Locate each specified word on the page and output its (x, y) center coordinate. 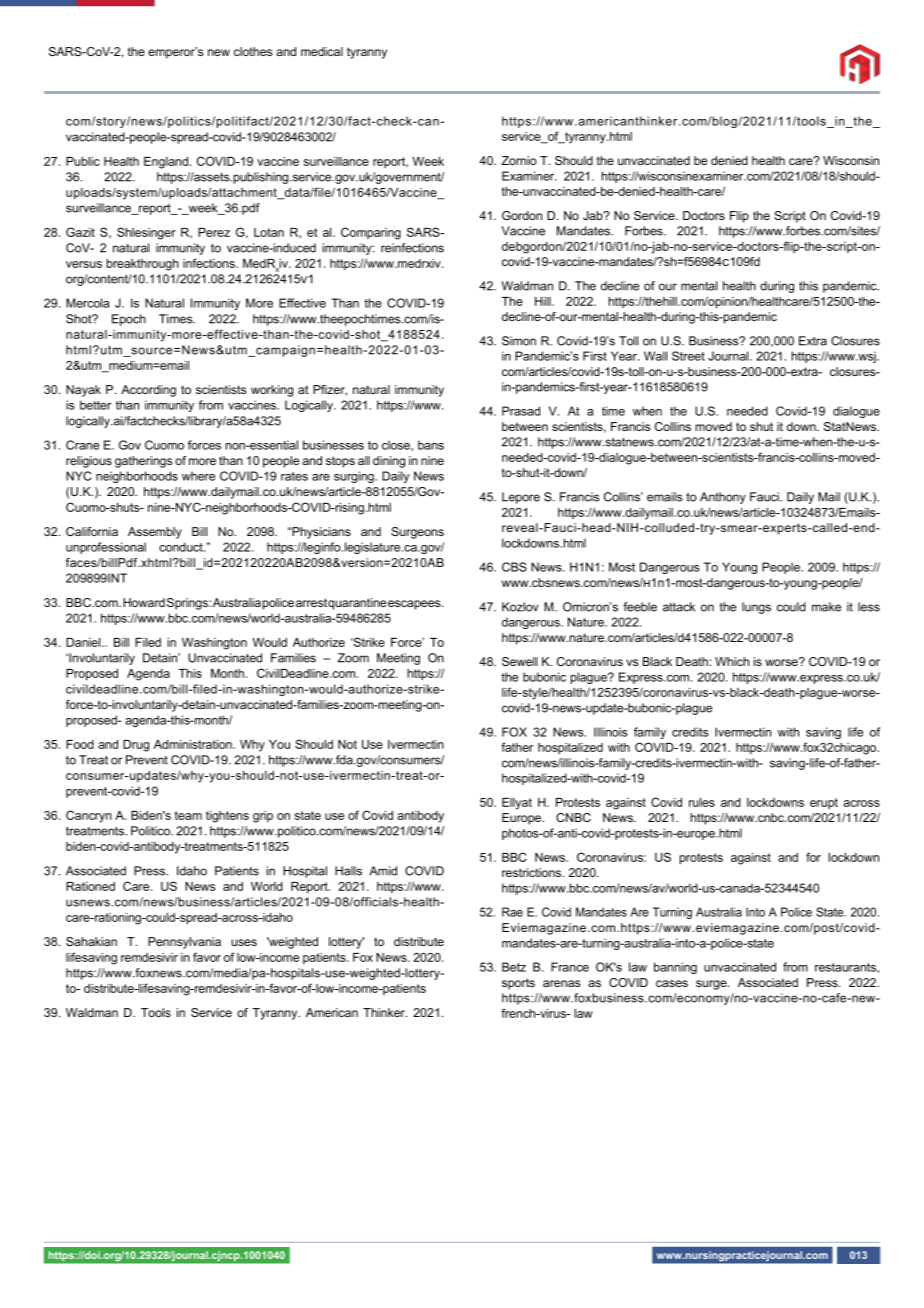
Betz (514, 967)
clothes (253, 51)
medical (322, 51)
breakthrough (143, 265)
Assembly (155, 533)
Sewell (519, 661)
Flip (739, 217)
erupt (824, 803)
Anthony (723, 498)
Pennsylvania (184, 943)
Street (688, 356)
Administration (194, 744)
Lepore (521, 498)
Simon (519, 341)
